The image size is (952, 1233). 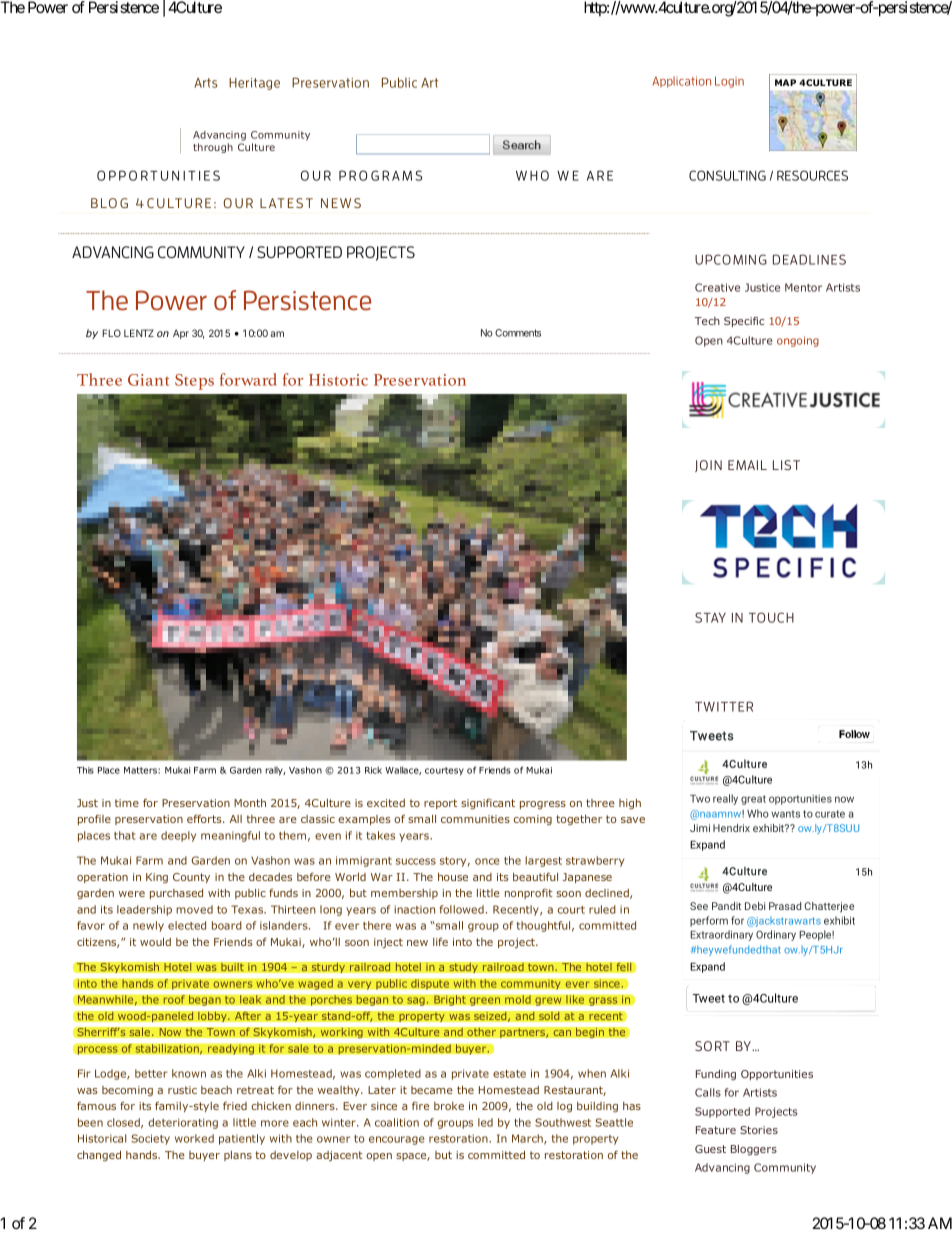 I want to click on Login, so click(x=729, y=82).
